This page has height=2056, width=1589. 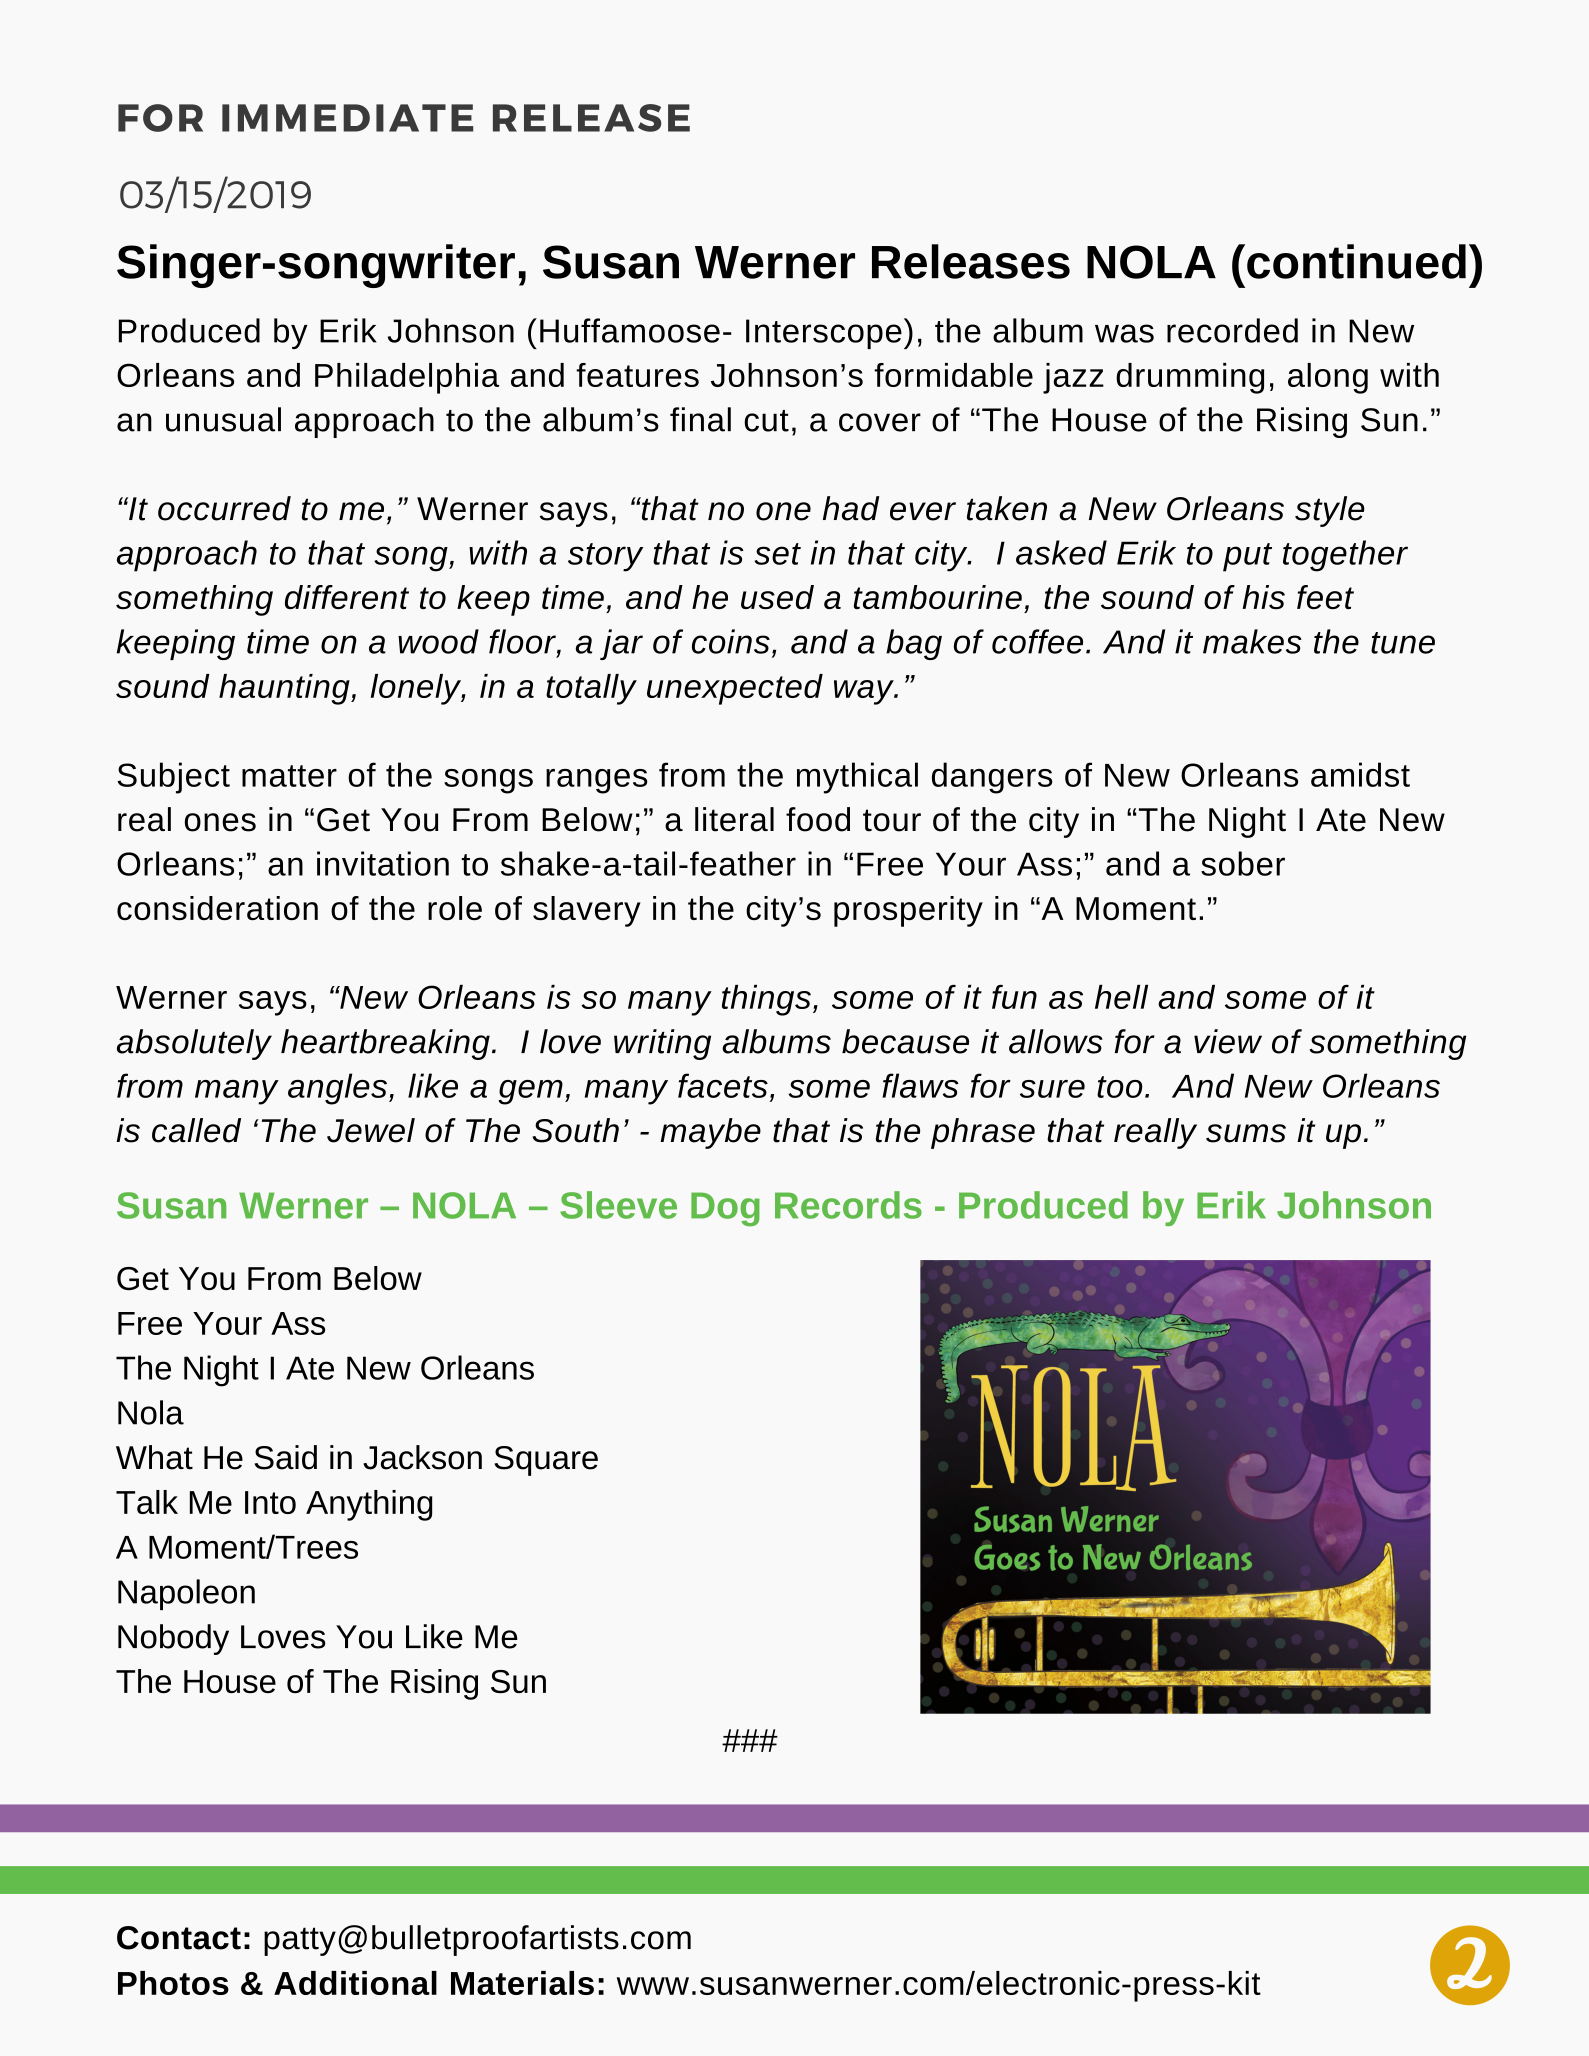 What do you see at coordinates (286, 1457) in the page?
I see `Said` at bounding box center [286, 1457].
